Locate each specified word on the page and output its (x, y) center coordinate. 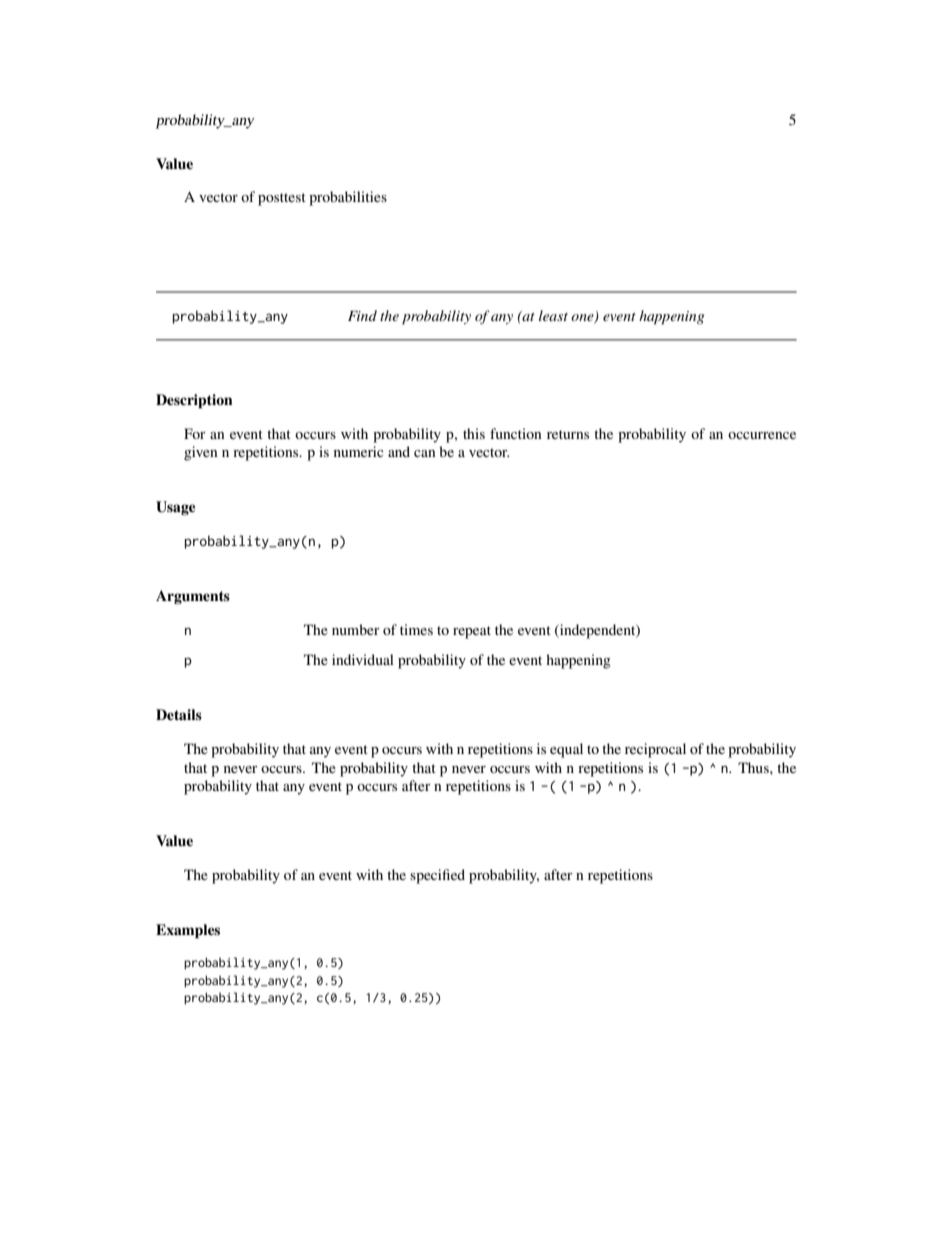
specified (437, 876)
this (474, 433)
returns (568, 434)
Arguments (193, 597)
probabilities (348, 198)
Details (179, 715)
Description (194, 401)
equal (566, 750)
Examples (188, 931)
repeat (472, 632)
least (553, 315)
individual (363, 659)
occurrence (762, 435)
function (516, 433)
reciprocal (655, 750)
